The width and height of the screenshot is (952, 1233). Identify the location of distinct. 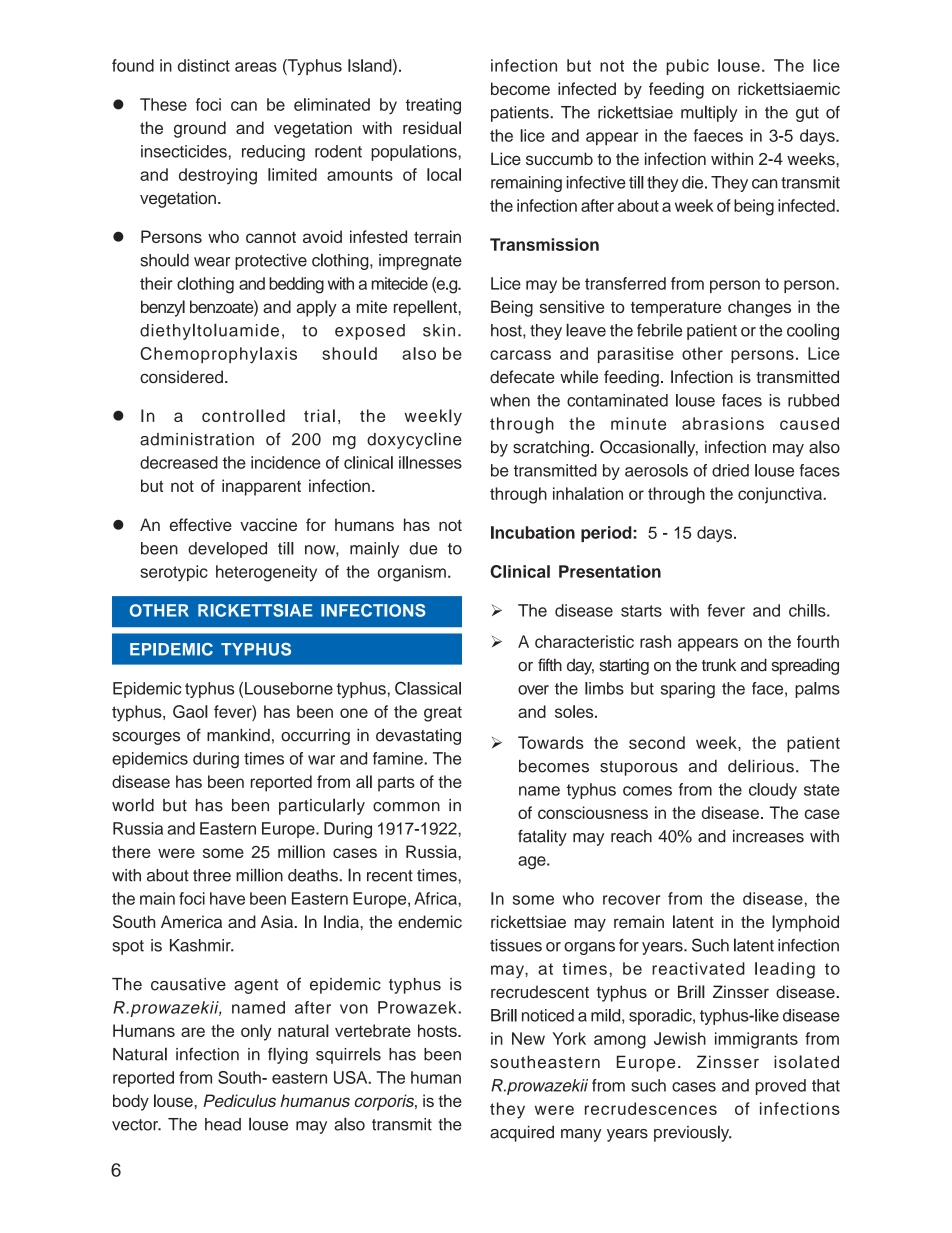
(204, 65).
